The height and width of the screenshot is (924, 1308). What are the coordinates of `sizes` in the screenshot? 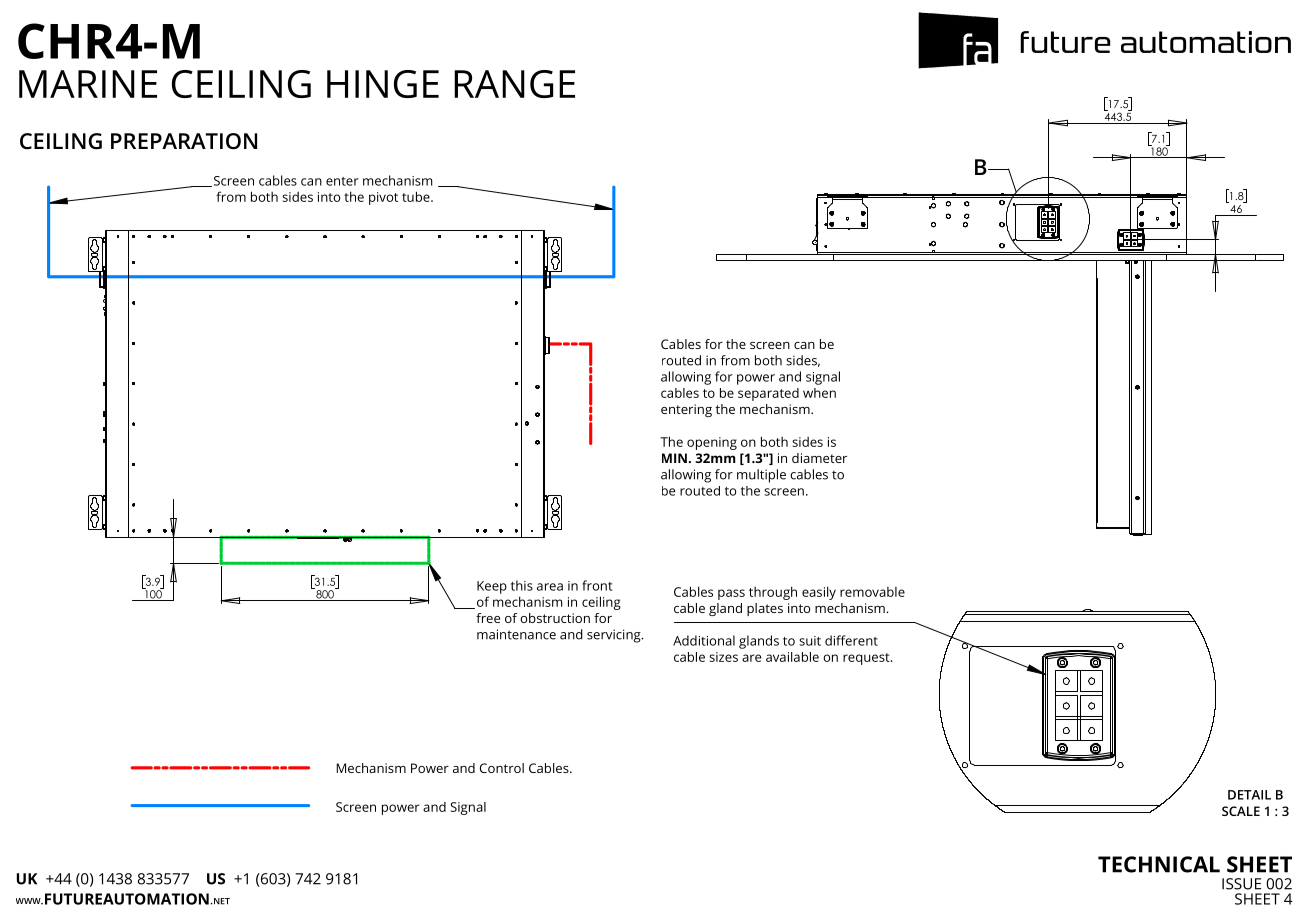 It's located at (723, 657).
